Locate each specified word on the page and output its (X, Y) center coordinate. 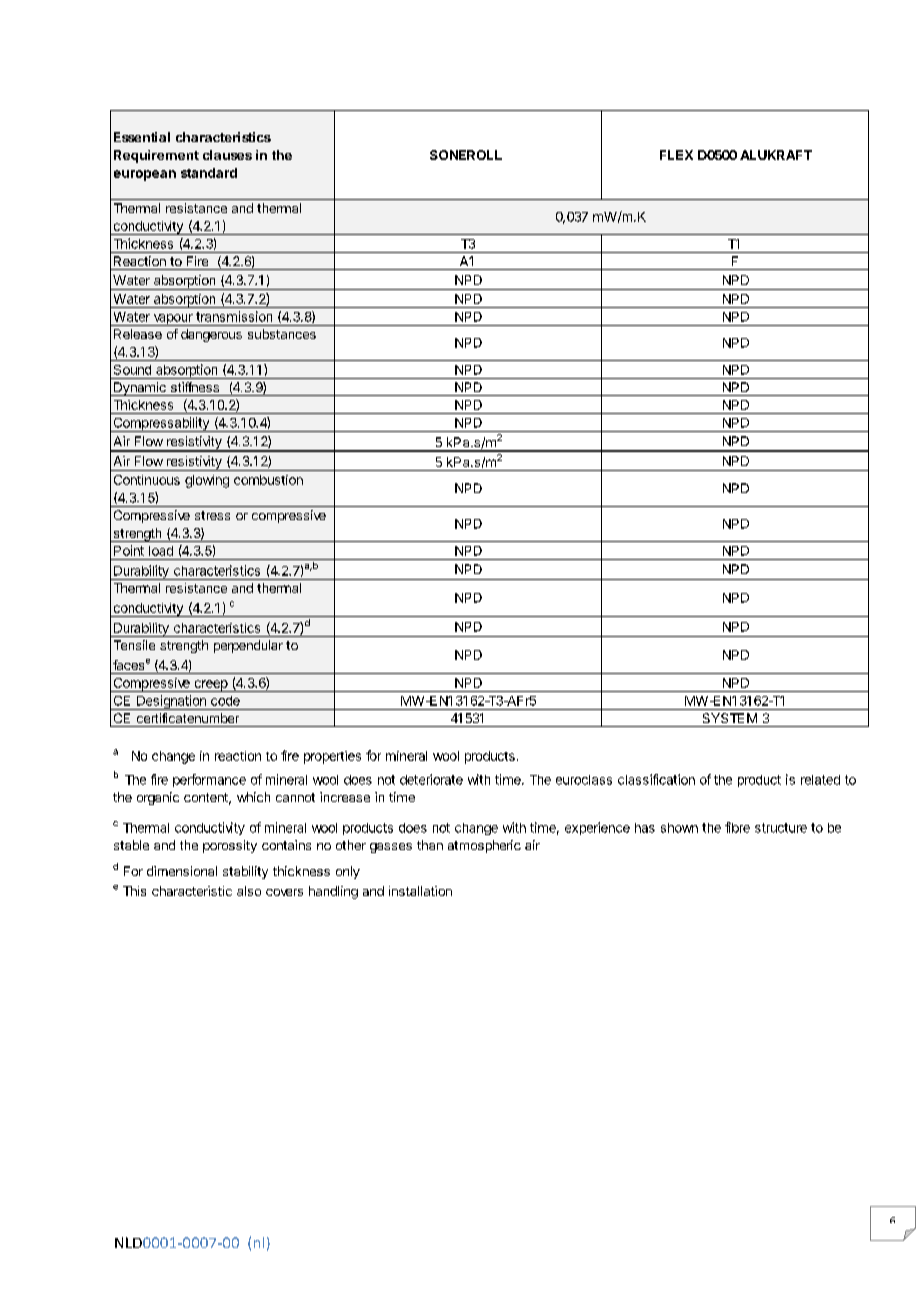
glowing (207, 481)
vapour (173, 320)
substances (282, 334)
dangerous (211, 335)
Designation (171, 702)
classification (656, 779)
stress (212, 515)
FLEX (676, 155)
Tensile (134, 645)
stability (245, 872)
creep (210, 686)
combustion (268, 480)
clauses (227, 155)
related (820, 780)
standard (209, 173)
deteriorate (431, 779)
